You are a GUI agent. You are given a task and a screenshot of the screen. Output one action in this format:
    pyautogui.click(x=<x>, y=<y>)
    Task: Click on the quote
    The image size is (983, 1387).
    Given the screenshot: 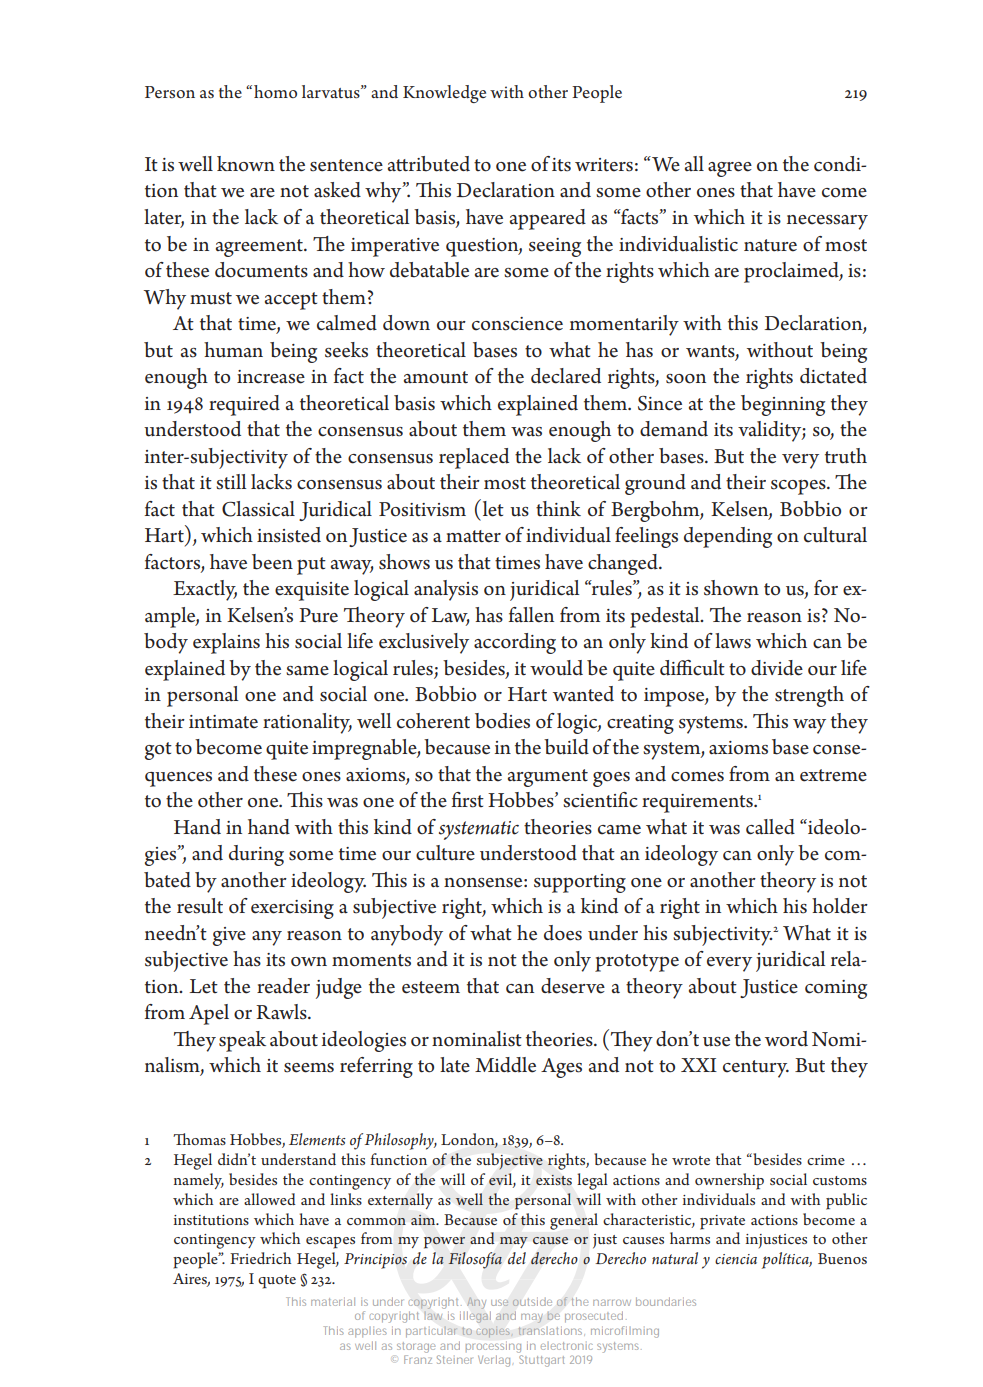 What is the action you would take?
    pyautogui.click(x=277, y=1282)
